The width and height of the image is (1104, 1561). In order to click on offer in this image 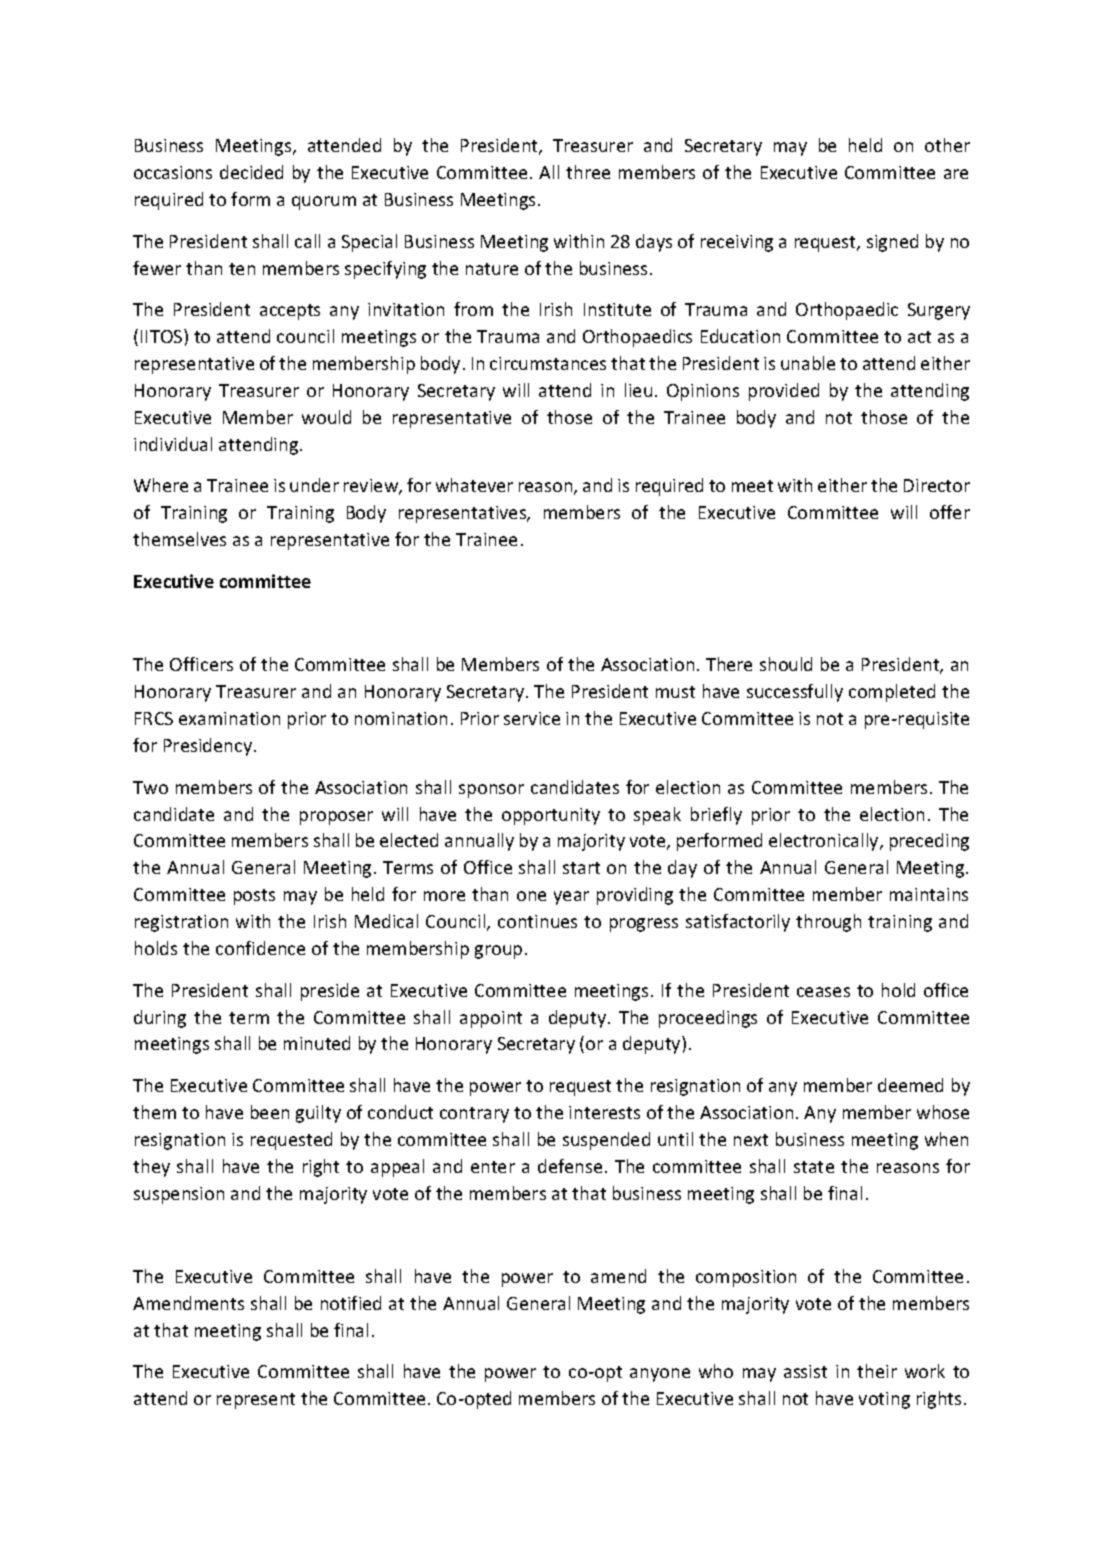, I will do `click(950, 512)`.
